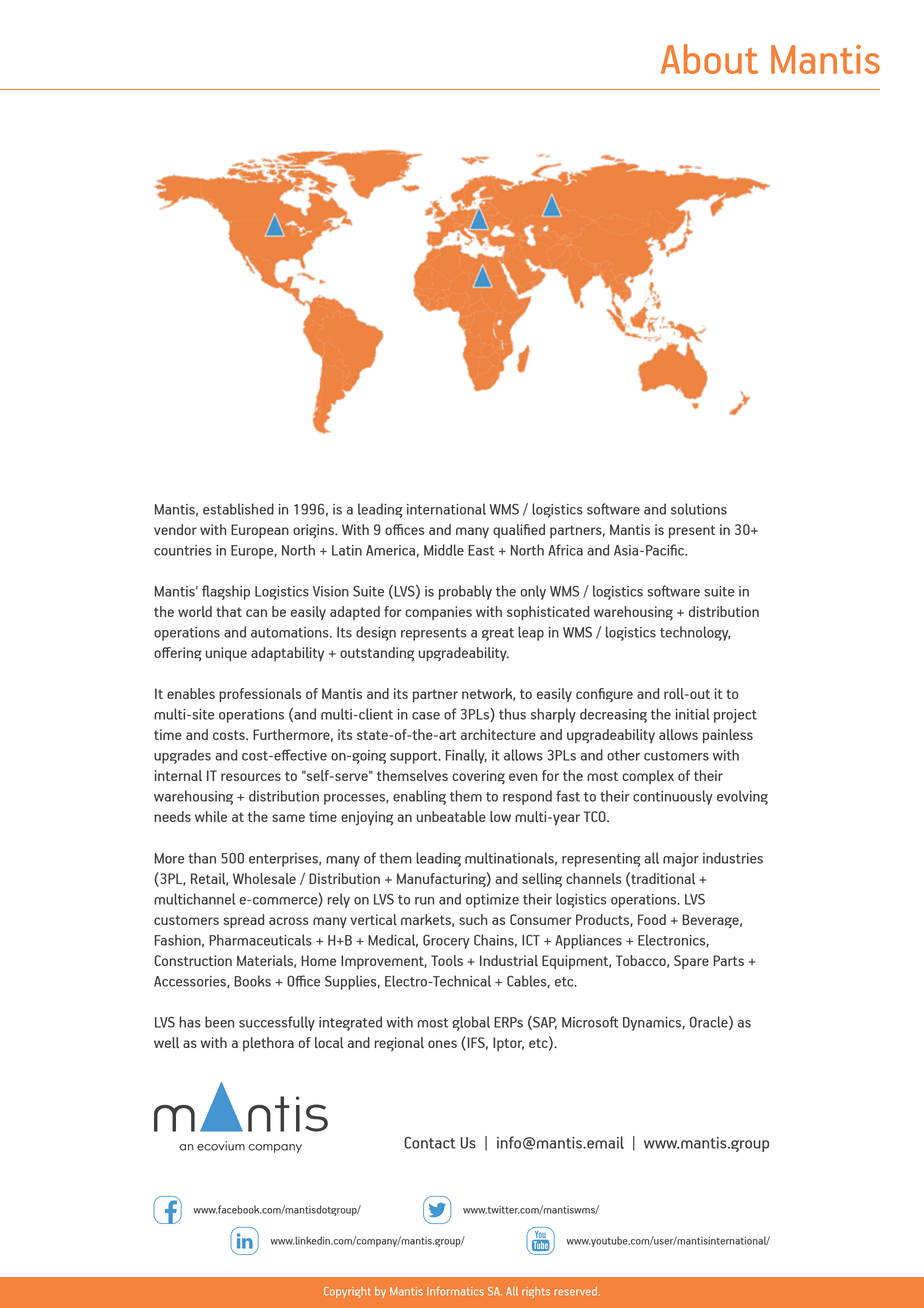  Describe the element at coordinates (226, 654) in the image. I see `unique` at that location.
